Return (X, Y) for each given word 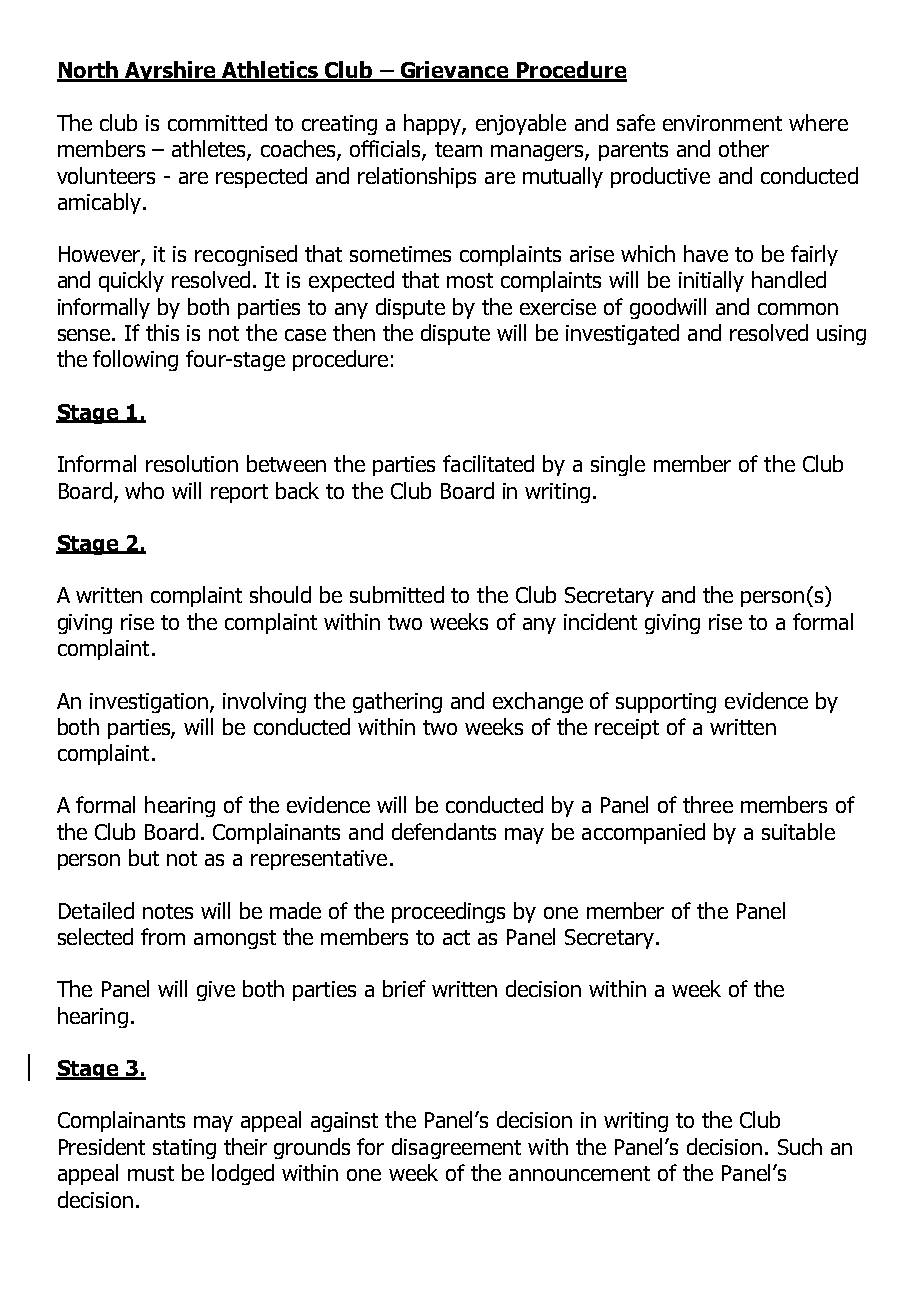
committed (217, 122)
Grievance (454, 71)
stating (184, 1149)
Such (800, 1146)
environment (722, 123)
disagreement (456, 1148)
